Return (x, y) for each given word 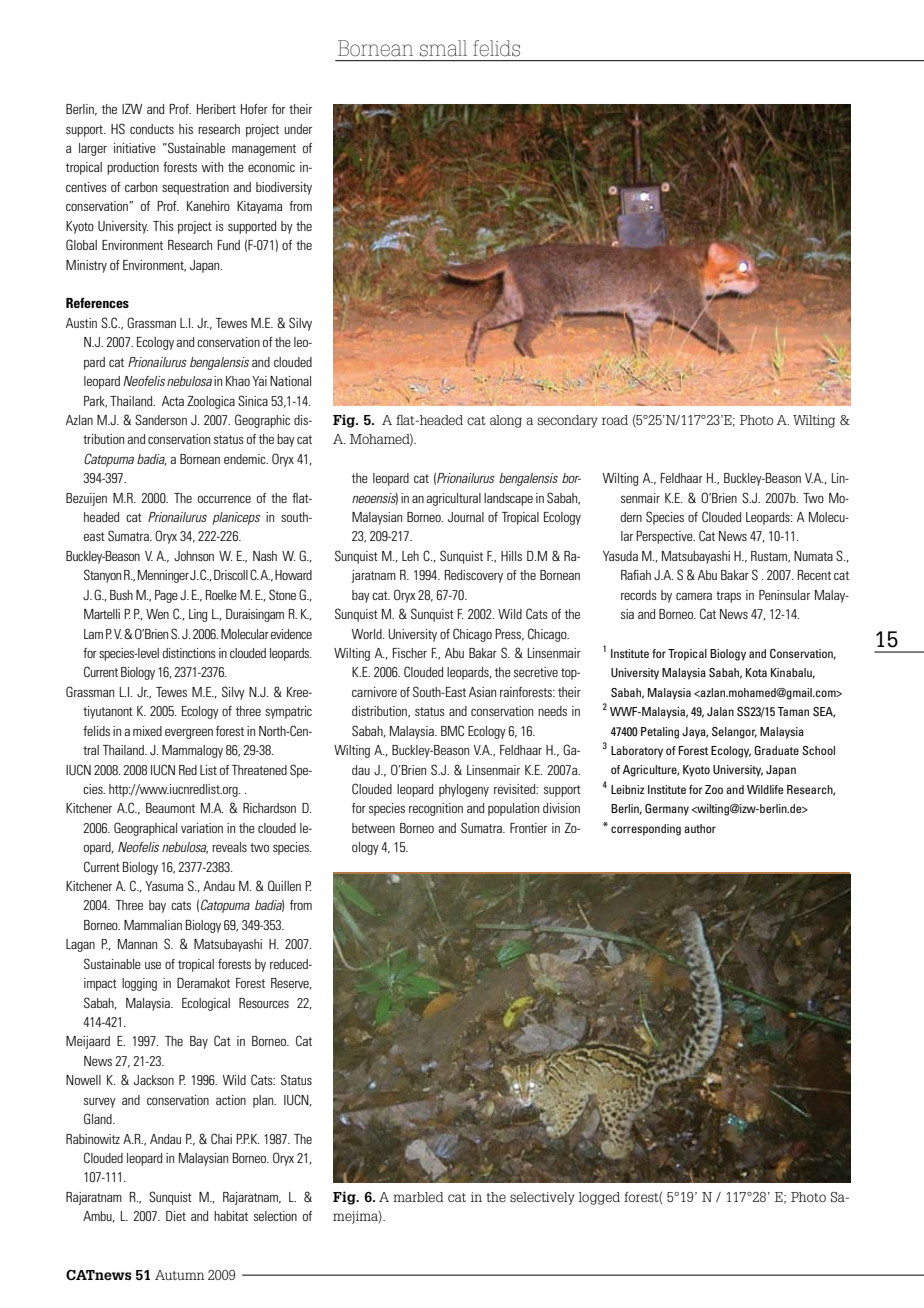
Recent (814, 575)
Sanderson (161, 419)
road (615, 420)
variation (202, 828)
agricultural (454, 499)
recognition (436, 809)
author (700, 828)
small (443, 48)
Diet (176, 1216)
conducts (152, 129)
